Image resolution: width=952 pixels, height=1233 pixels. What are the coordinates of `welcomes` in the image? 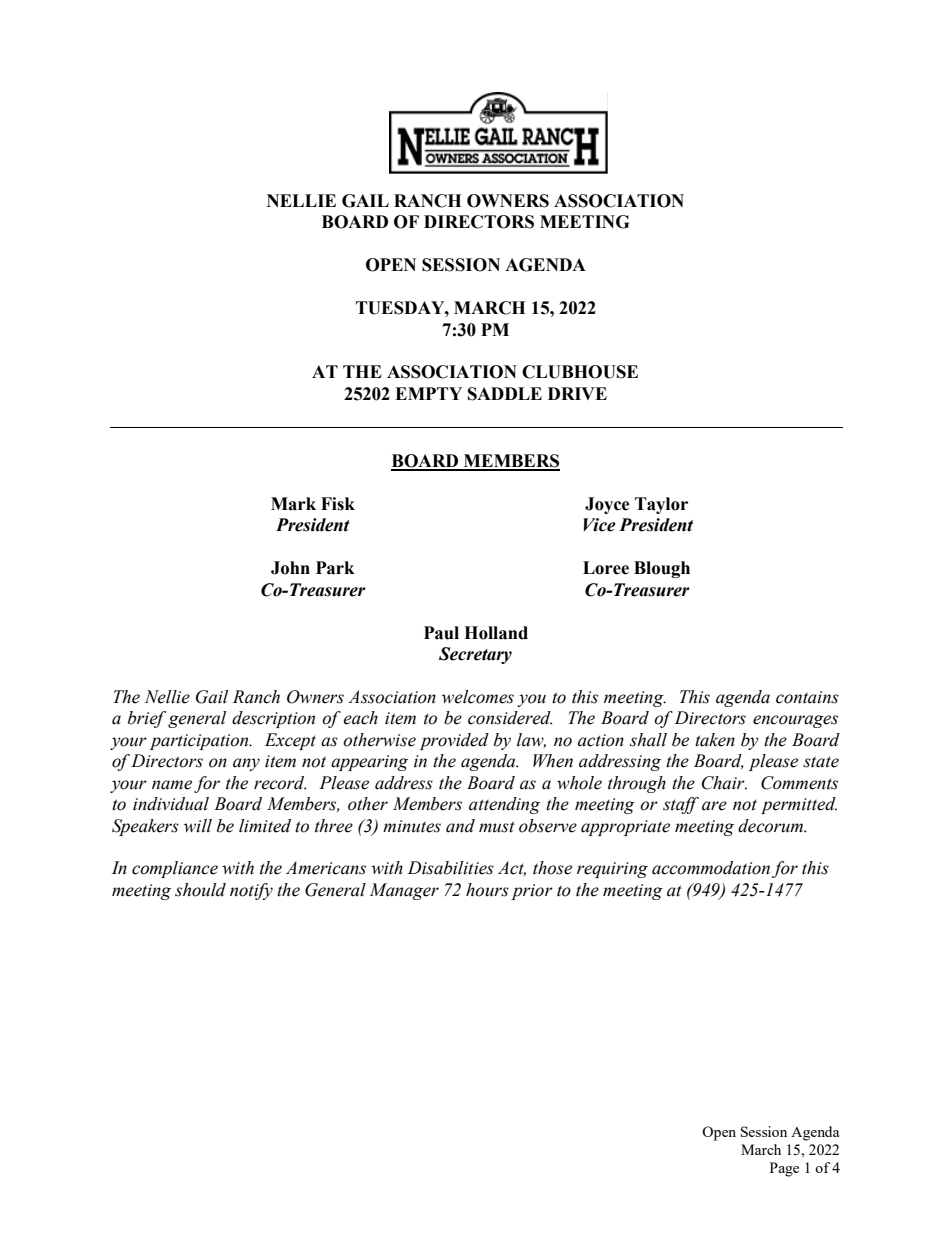 It's located at (478, 697).
